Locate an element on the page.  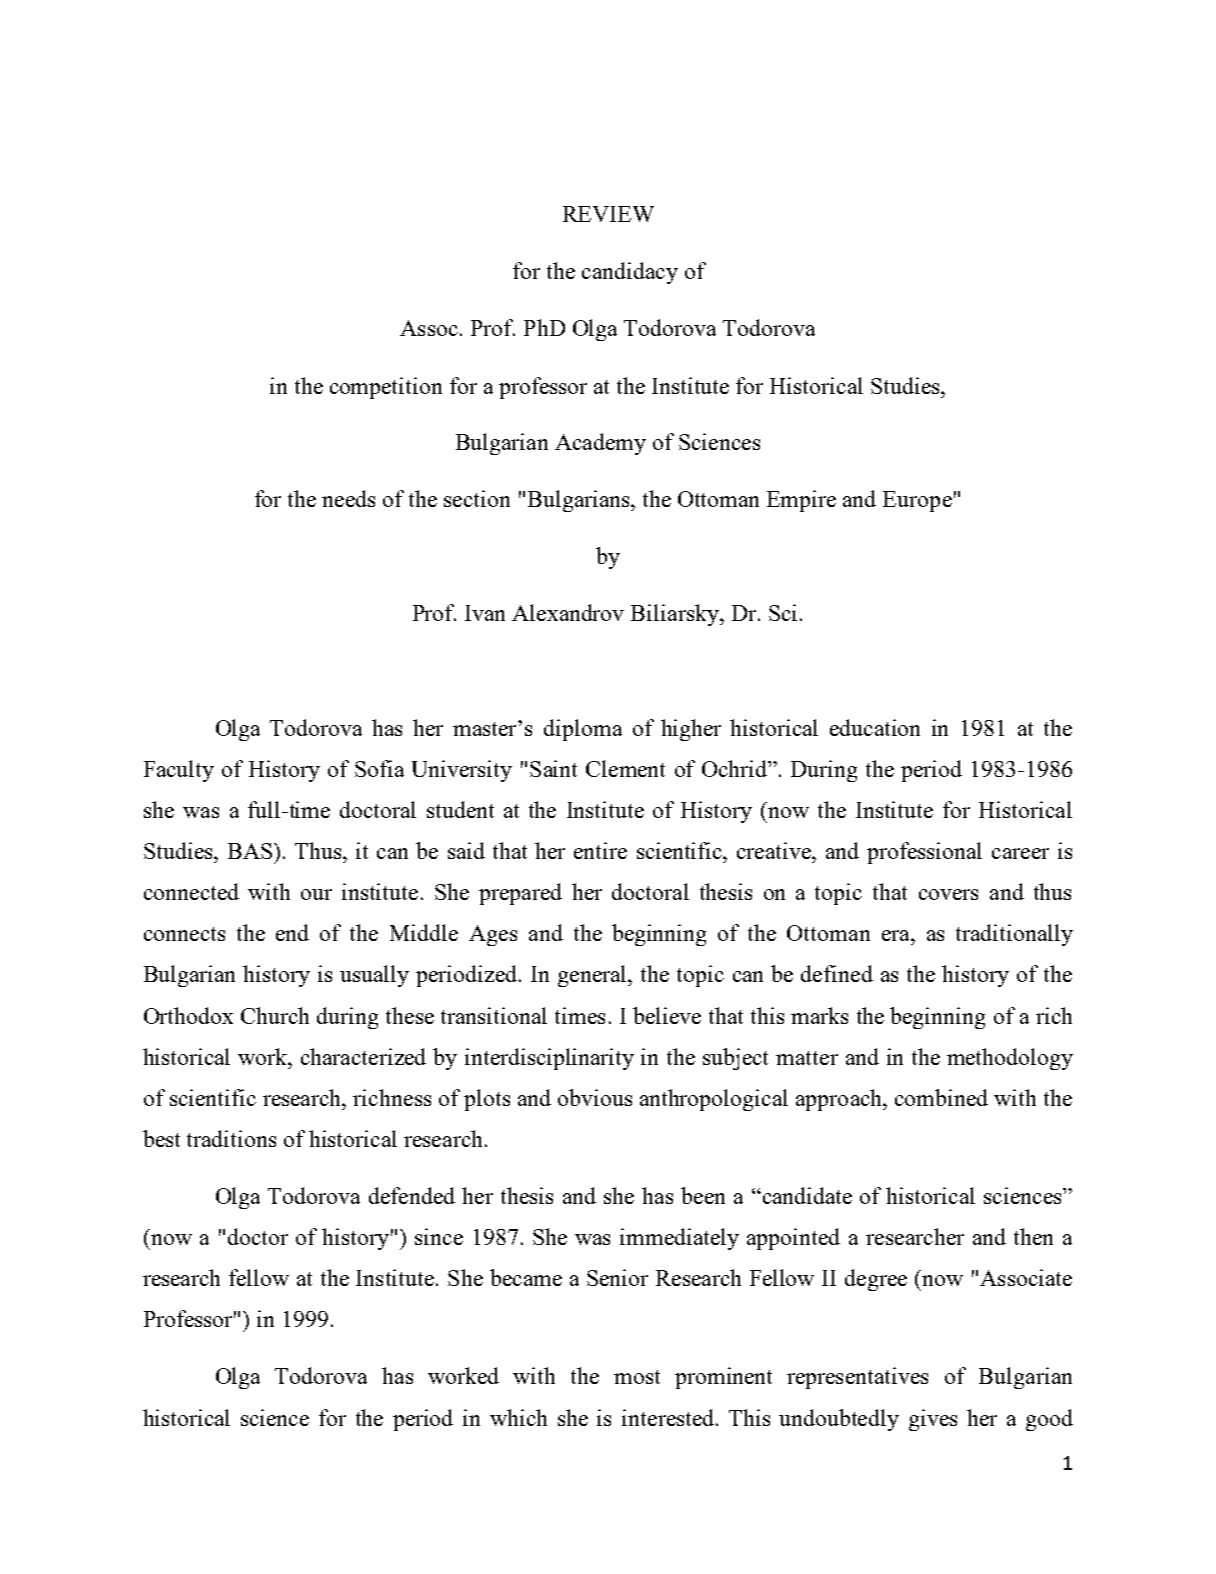
obvious is located at coordinates (595, 1097).
